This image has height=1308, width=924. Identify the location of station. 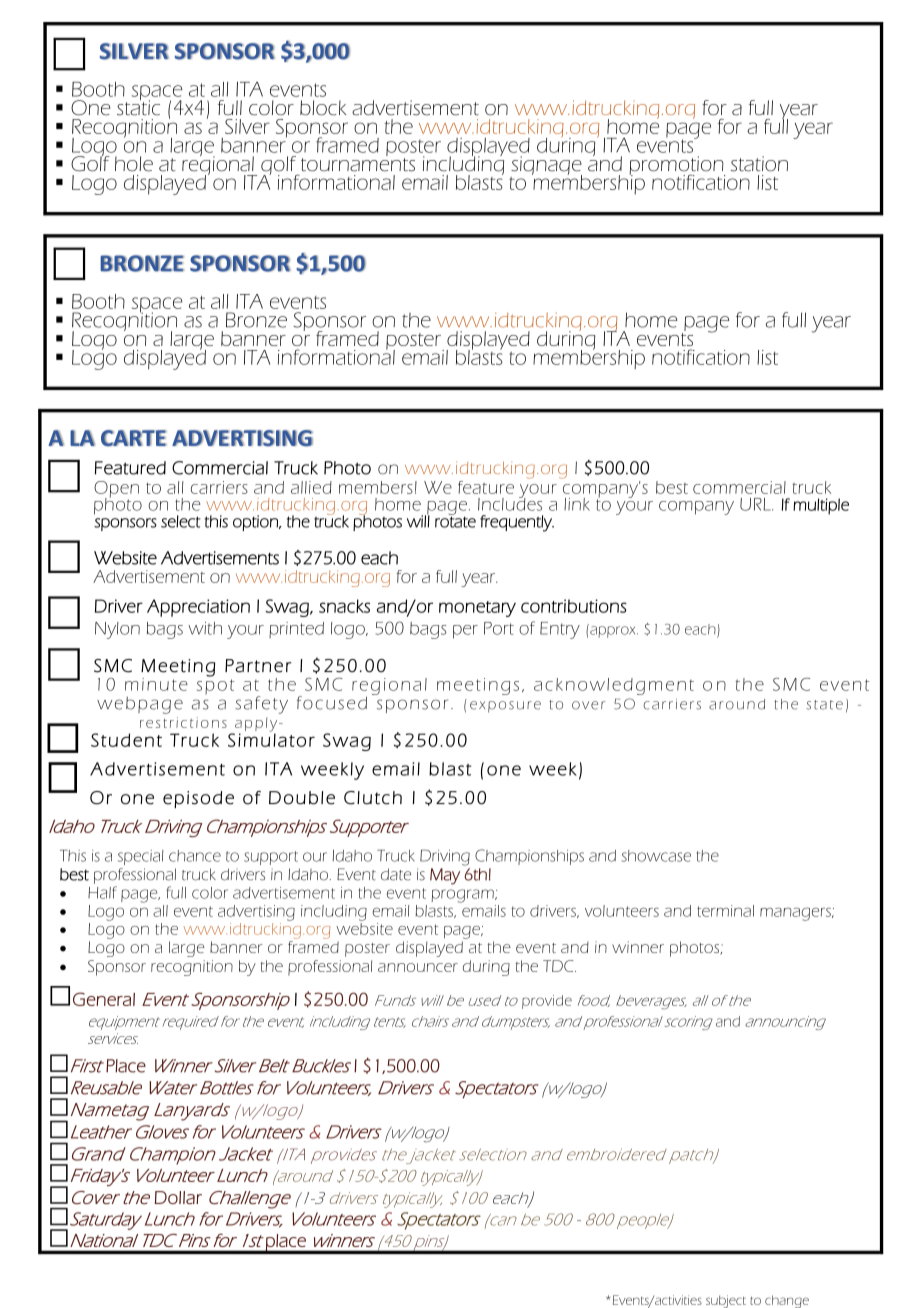
(759, 164).
